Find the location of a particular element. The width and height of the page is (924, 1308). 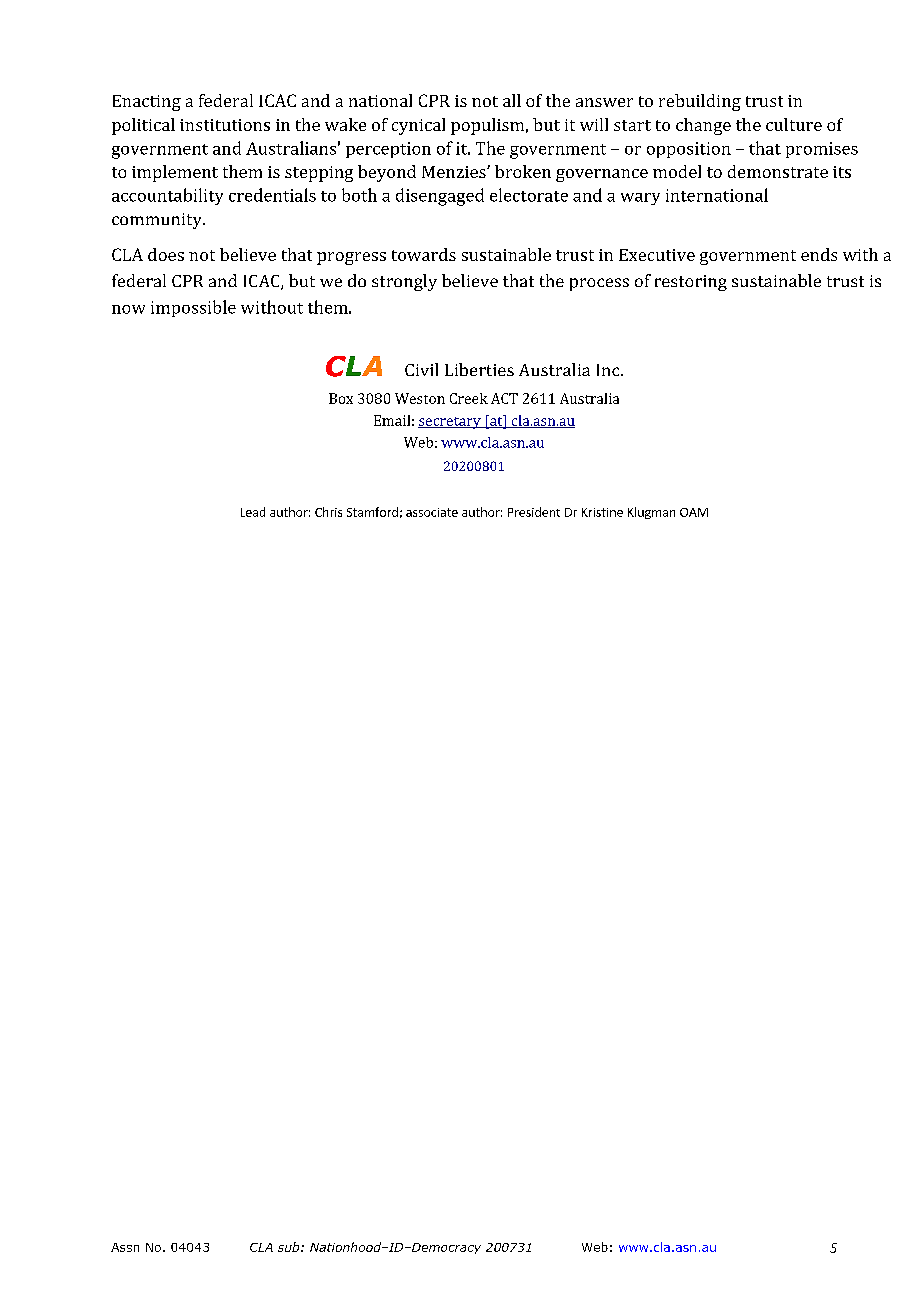

Chris is located at coordinates (328, 512).
